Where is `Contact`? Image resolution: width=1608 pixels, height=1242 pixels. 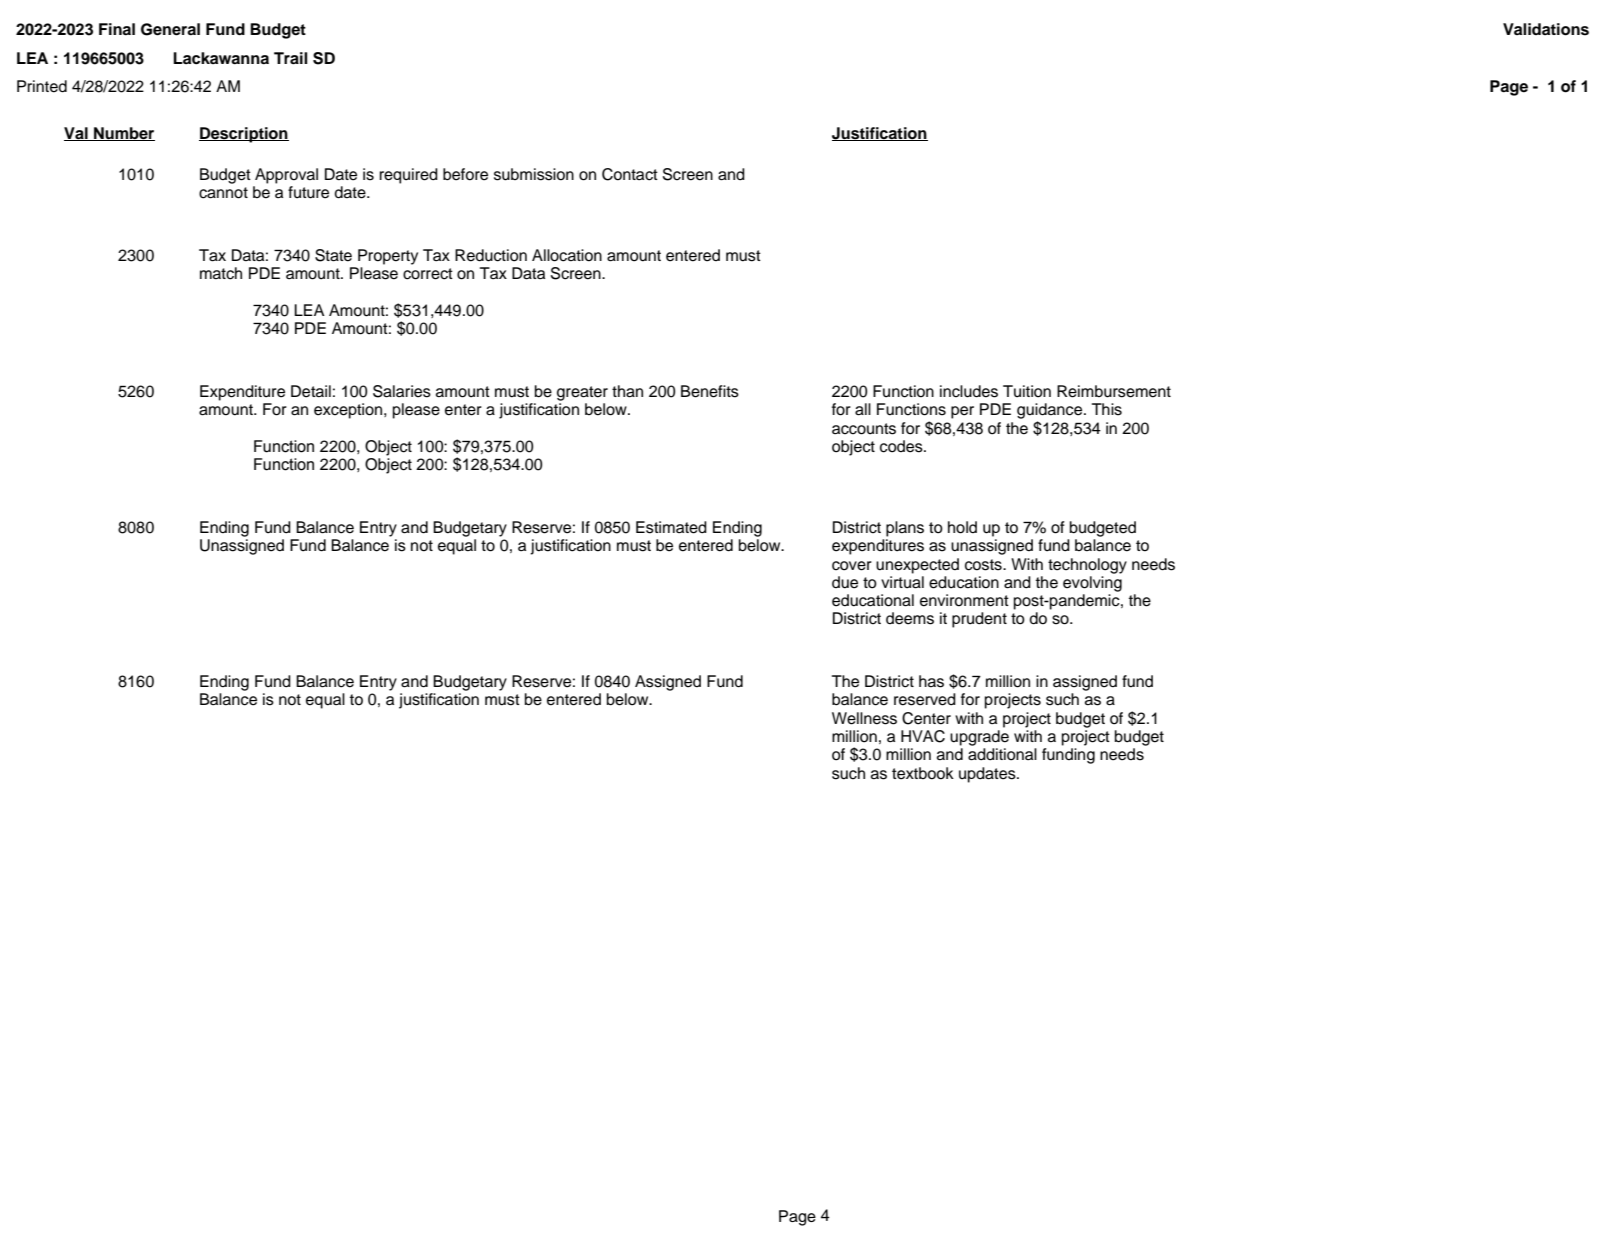
Contact is located at coordinates (630, 174).
